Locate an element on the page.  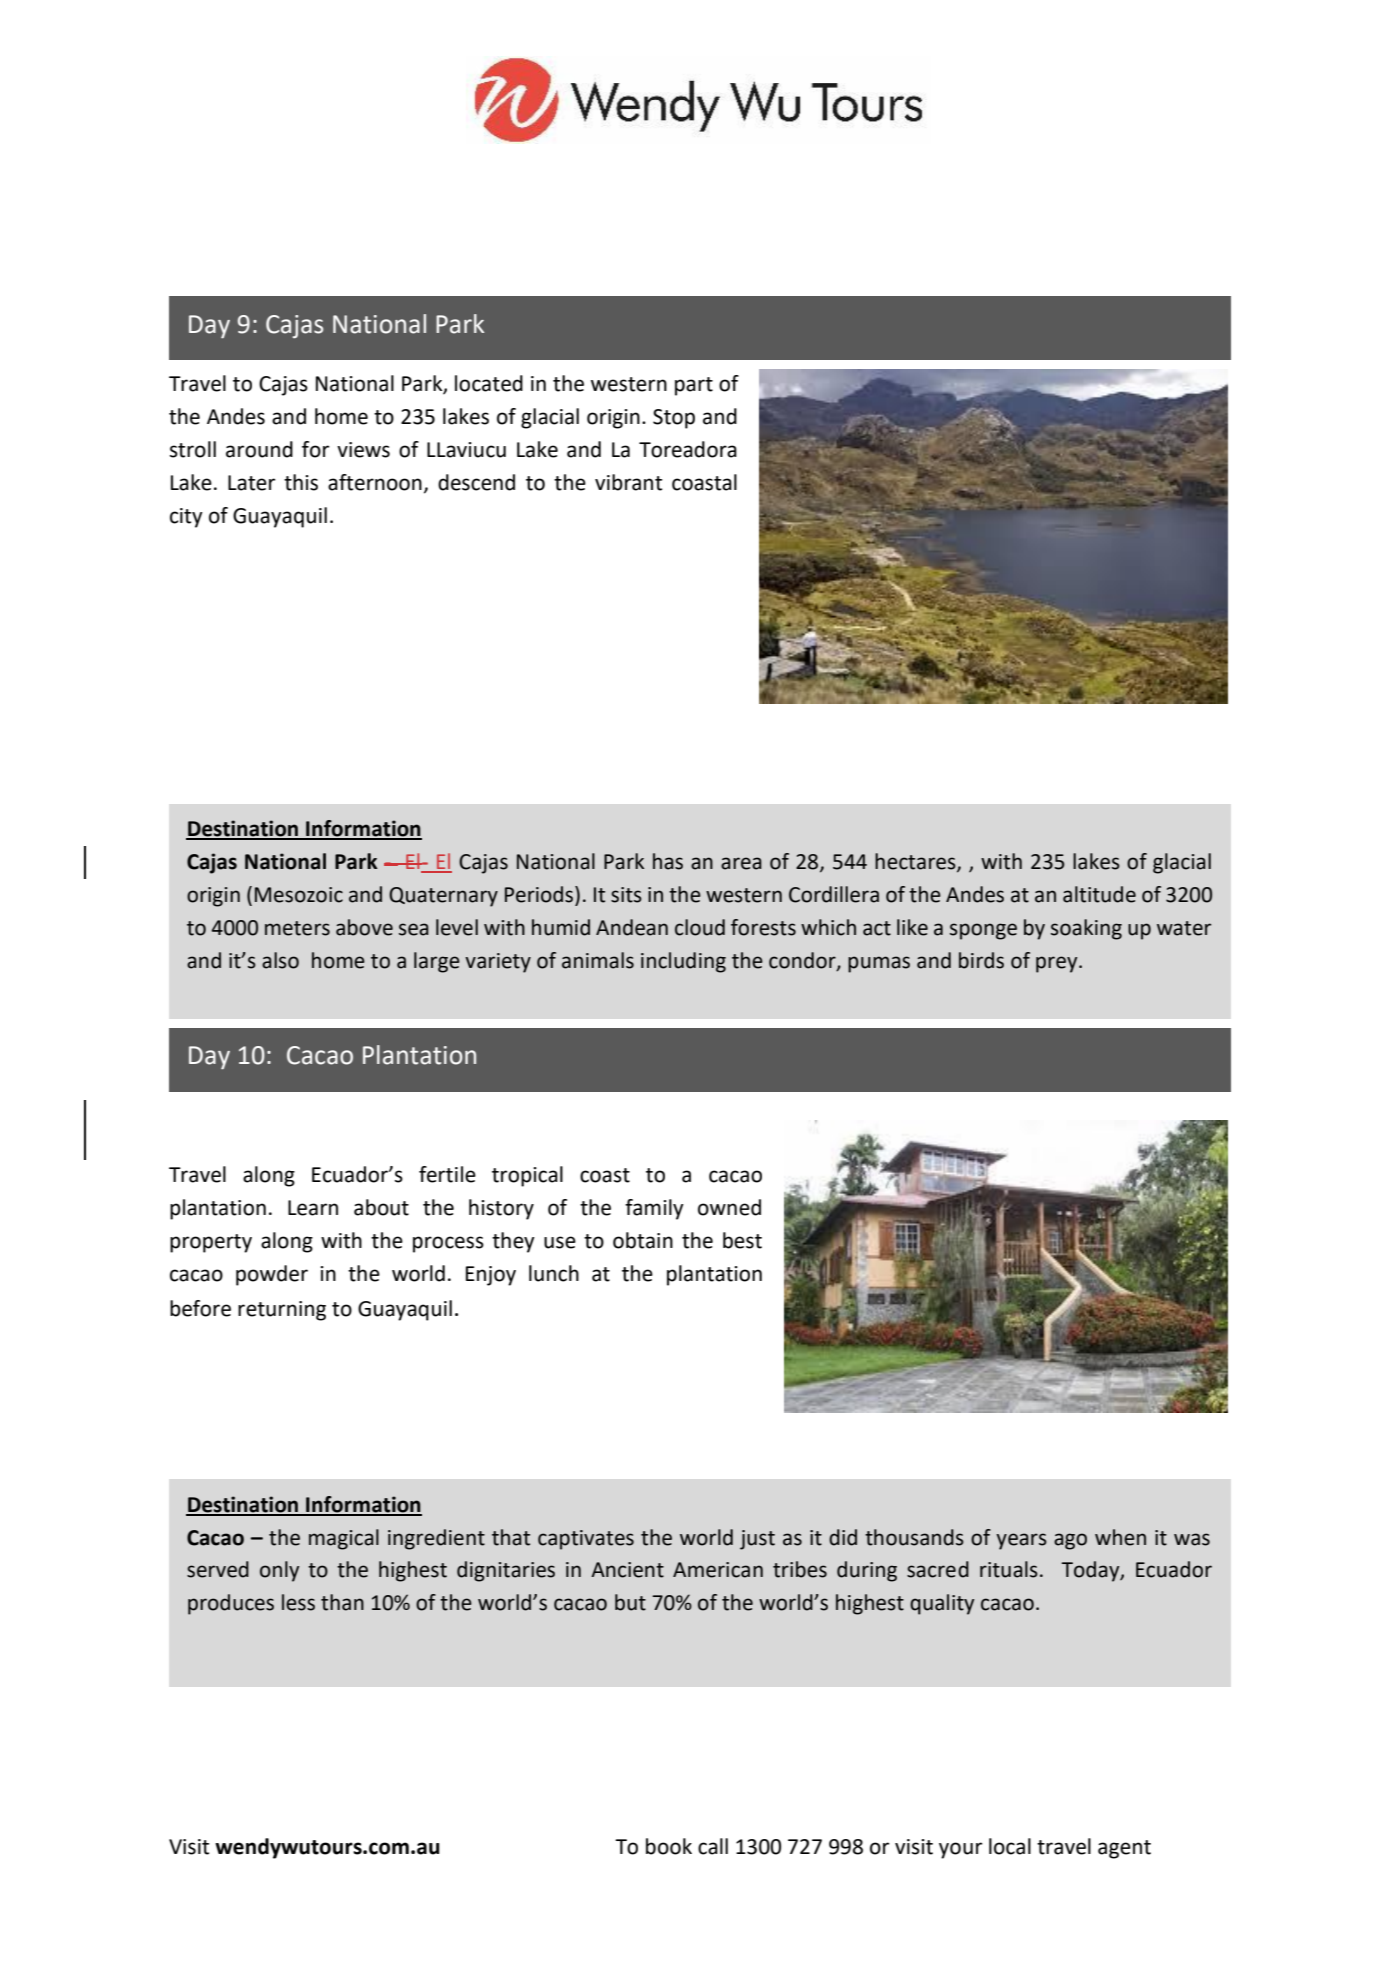
obtain is located at coordinates (643, 1240).
